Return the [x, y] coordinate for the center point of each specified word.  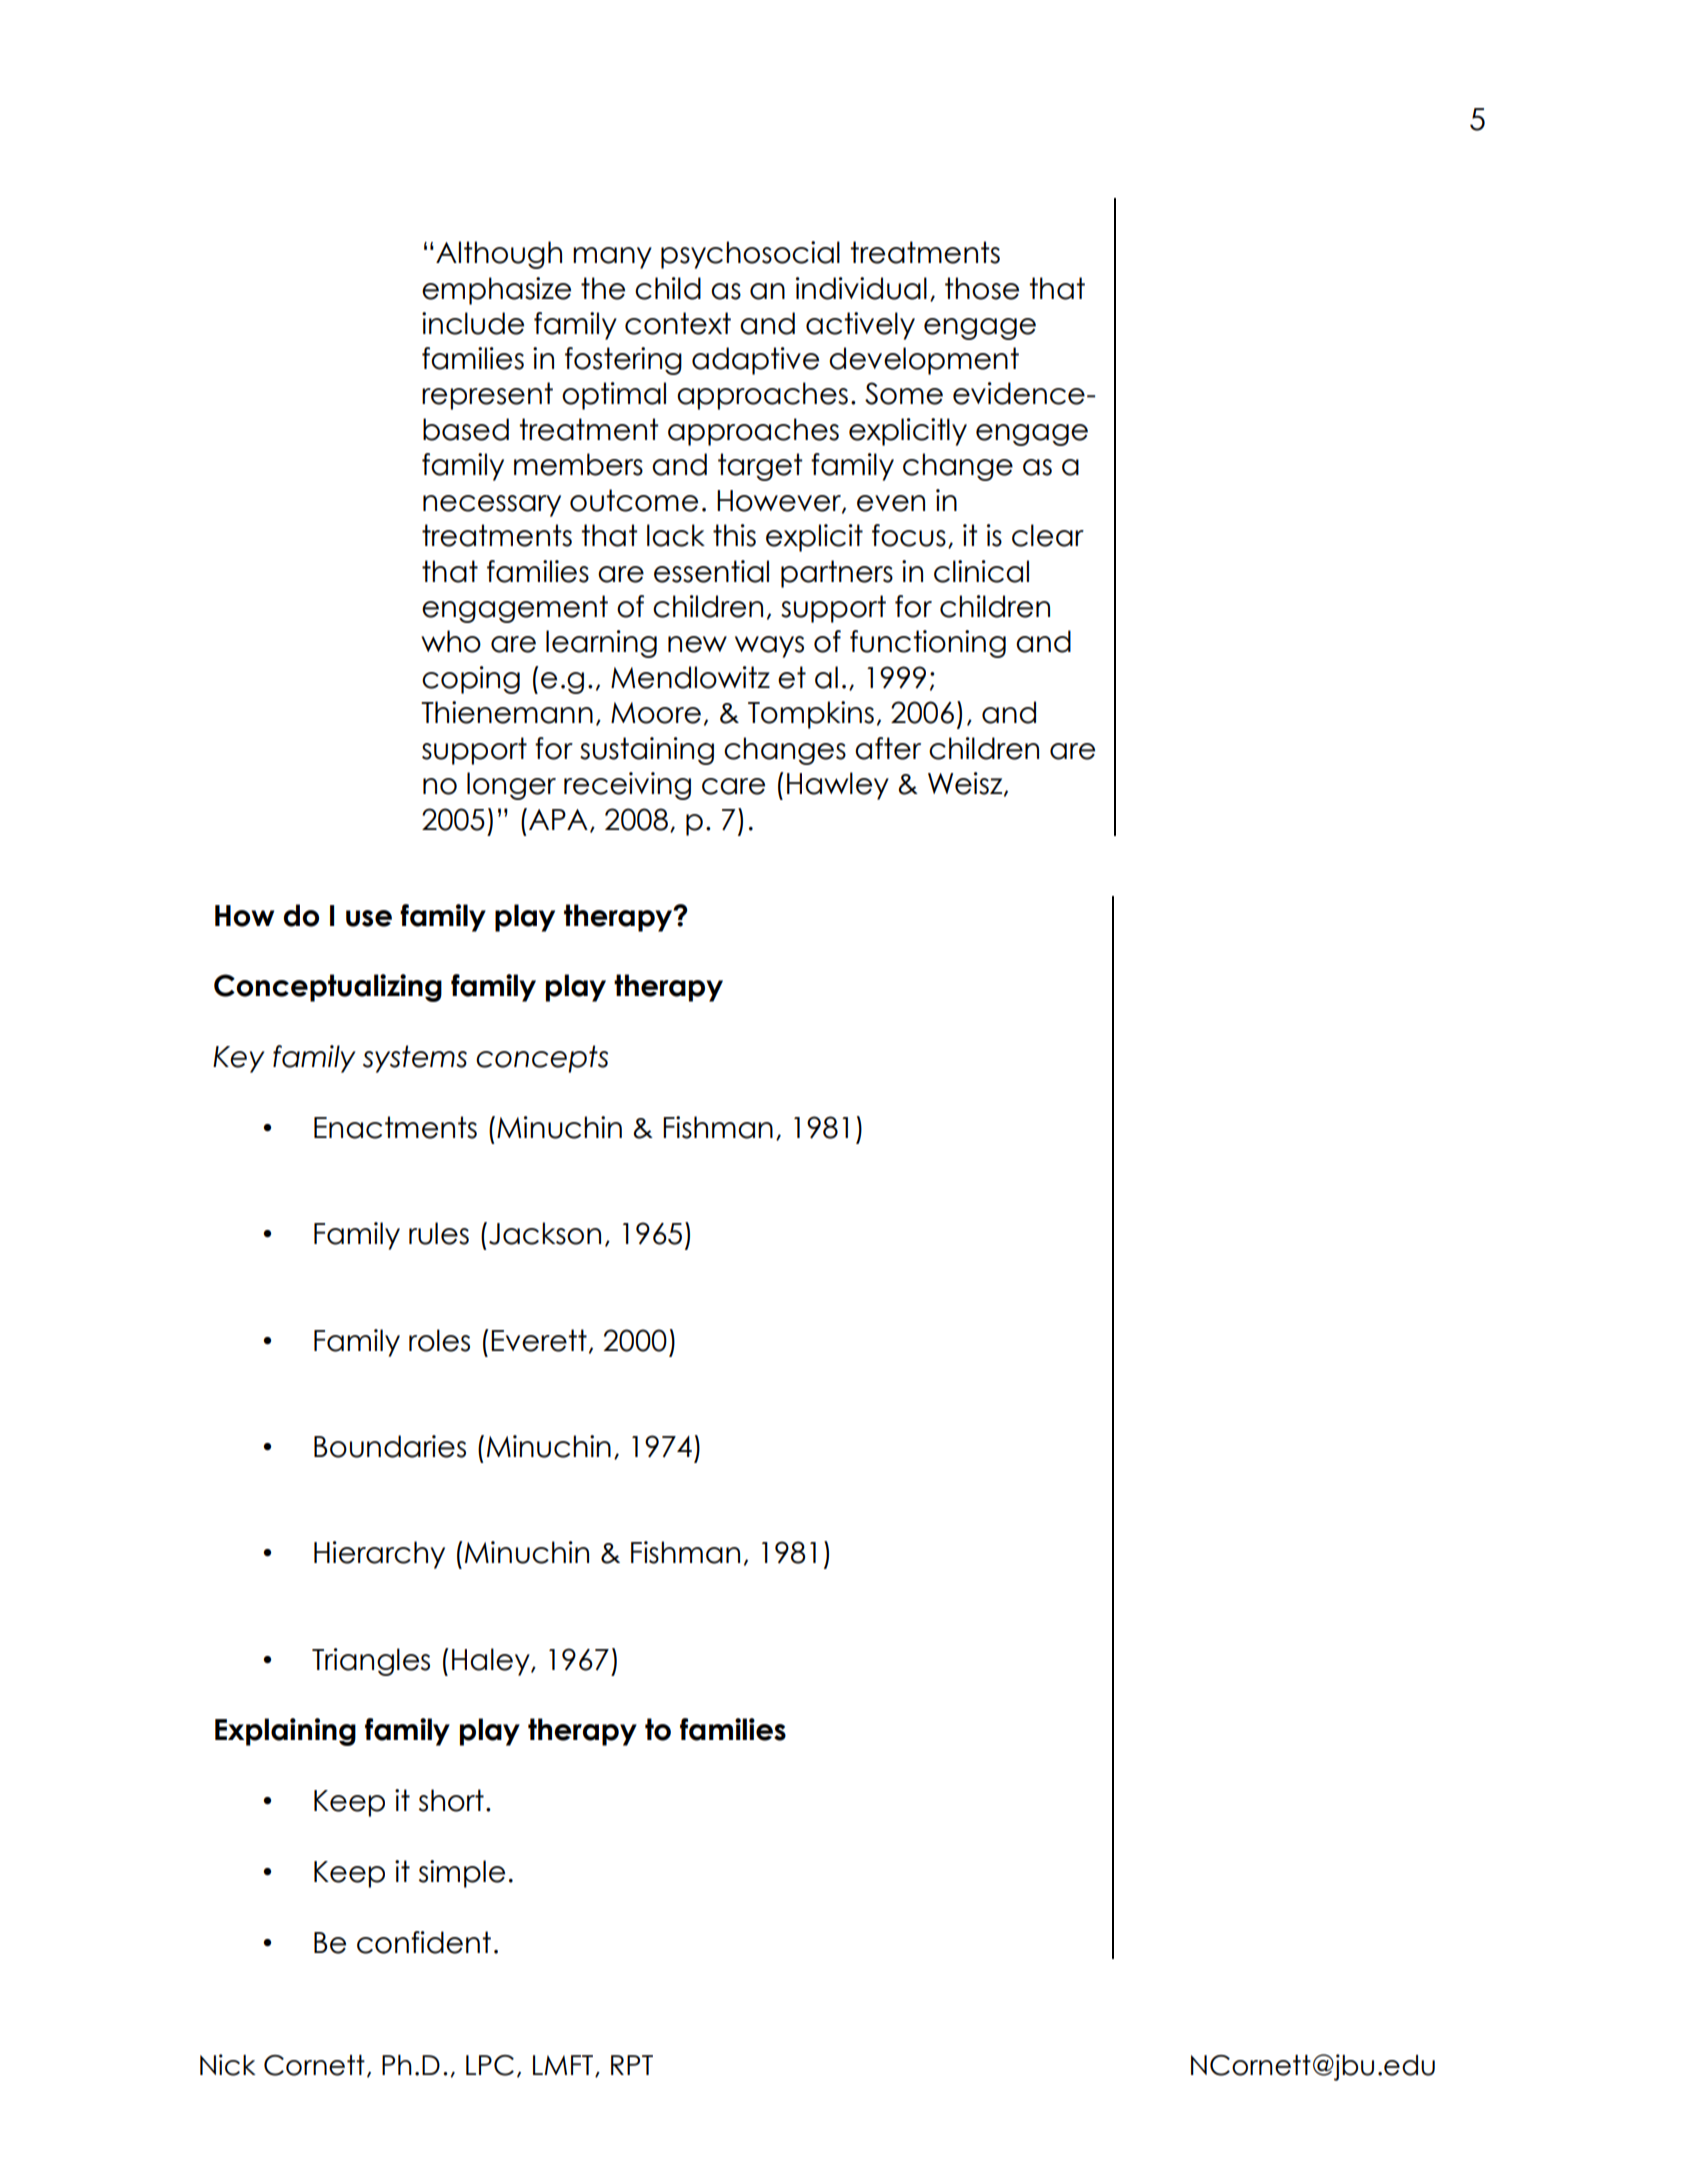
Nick [228, 2065]
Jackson [545, 1233]
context [678, 323]
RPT [632, 2065]
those [982, 288]
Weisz [966, 784]
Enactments [395, 1127]
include [473, 323]
